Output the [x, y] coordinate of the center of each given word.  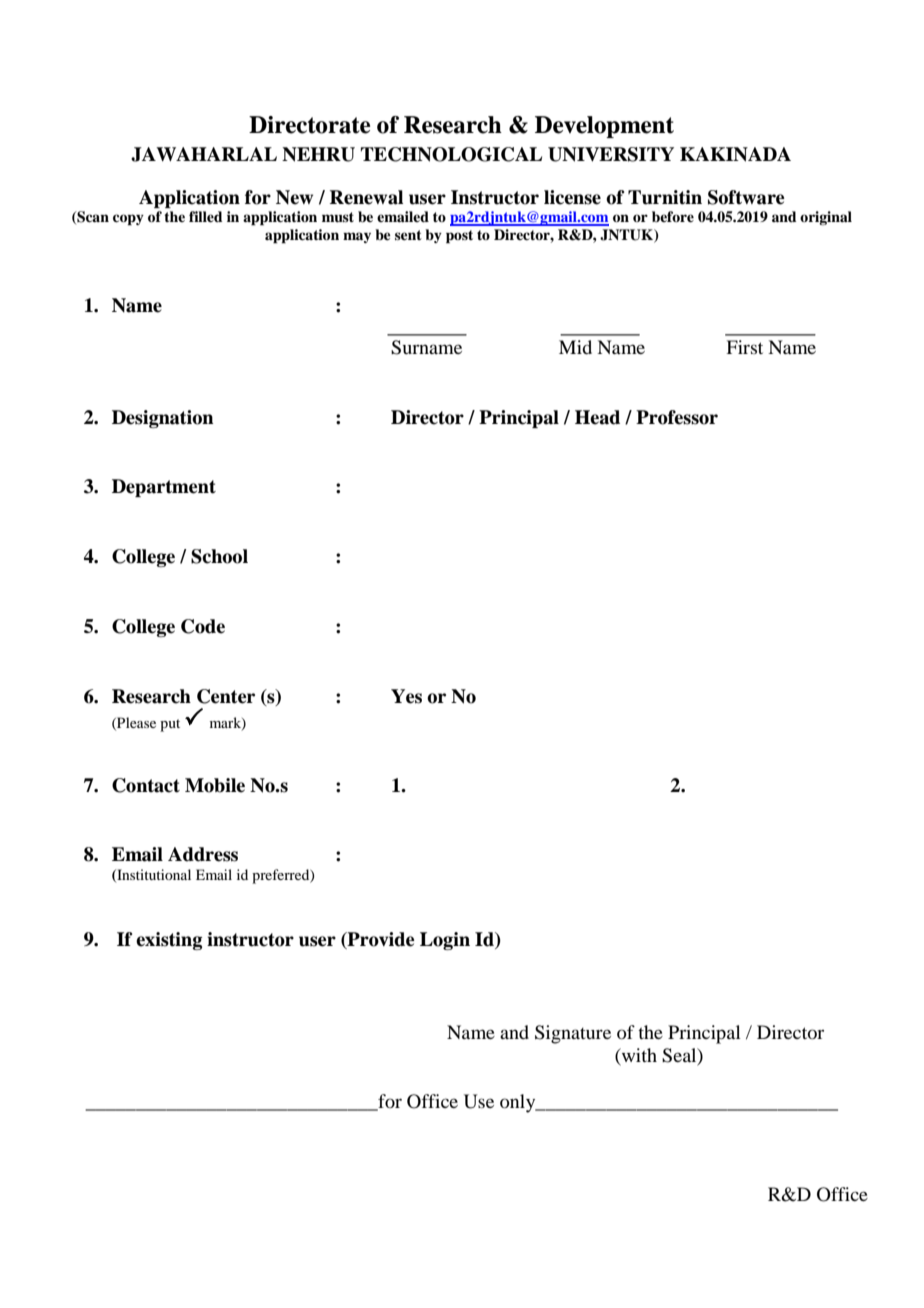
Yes [406, 696]
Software [746, 197]
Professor [677, 417]
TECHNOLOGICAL [451, 154]
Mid [575, 347]
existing [169, 941]
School [219, 556]
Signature [573, 1034]
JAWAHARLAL [204, 154]
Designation [163, 419]
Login [445, 941]
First [744, 347]
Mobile [215, 785]
